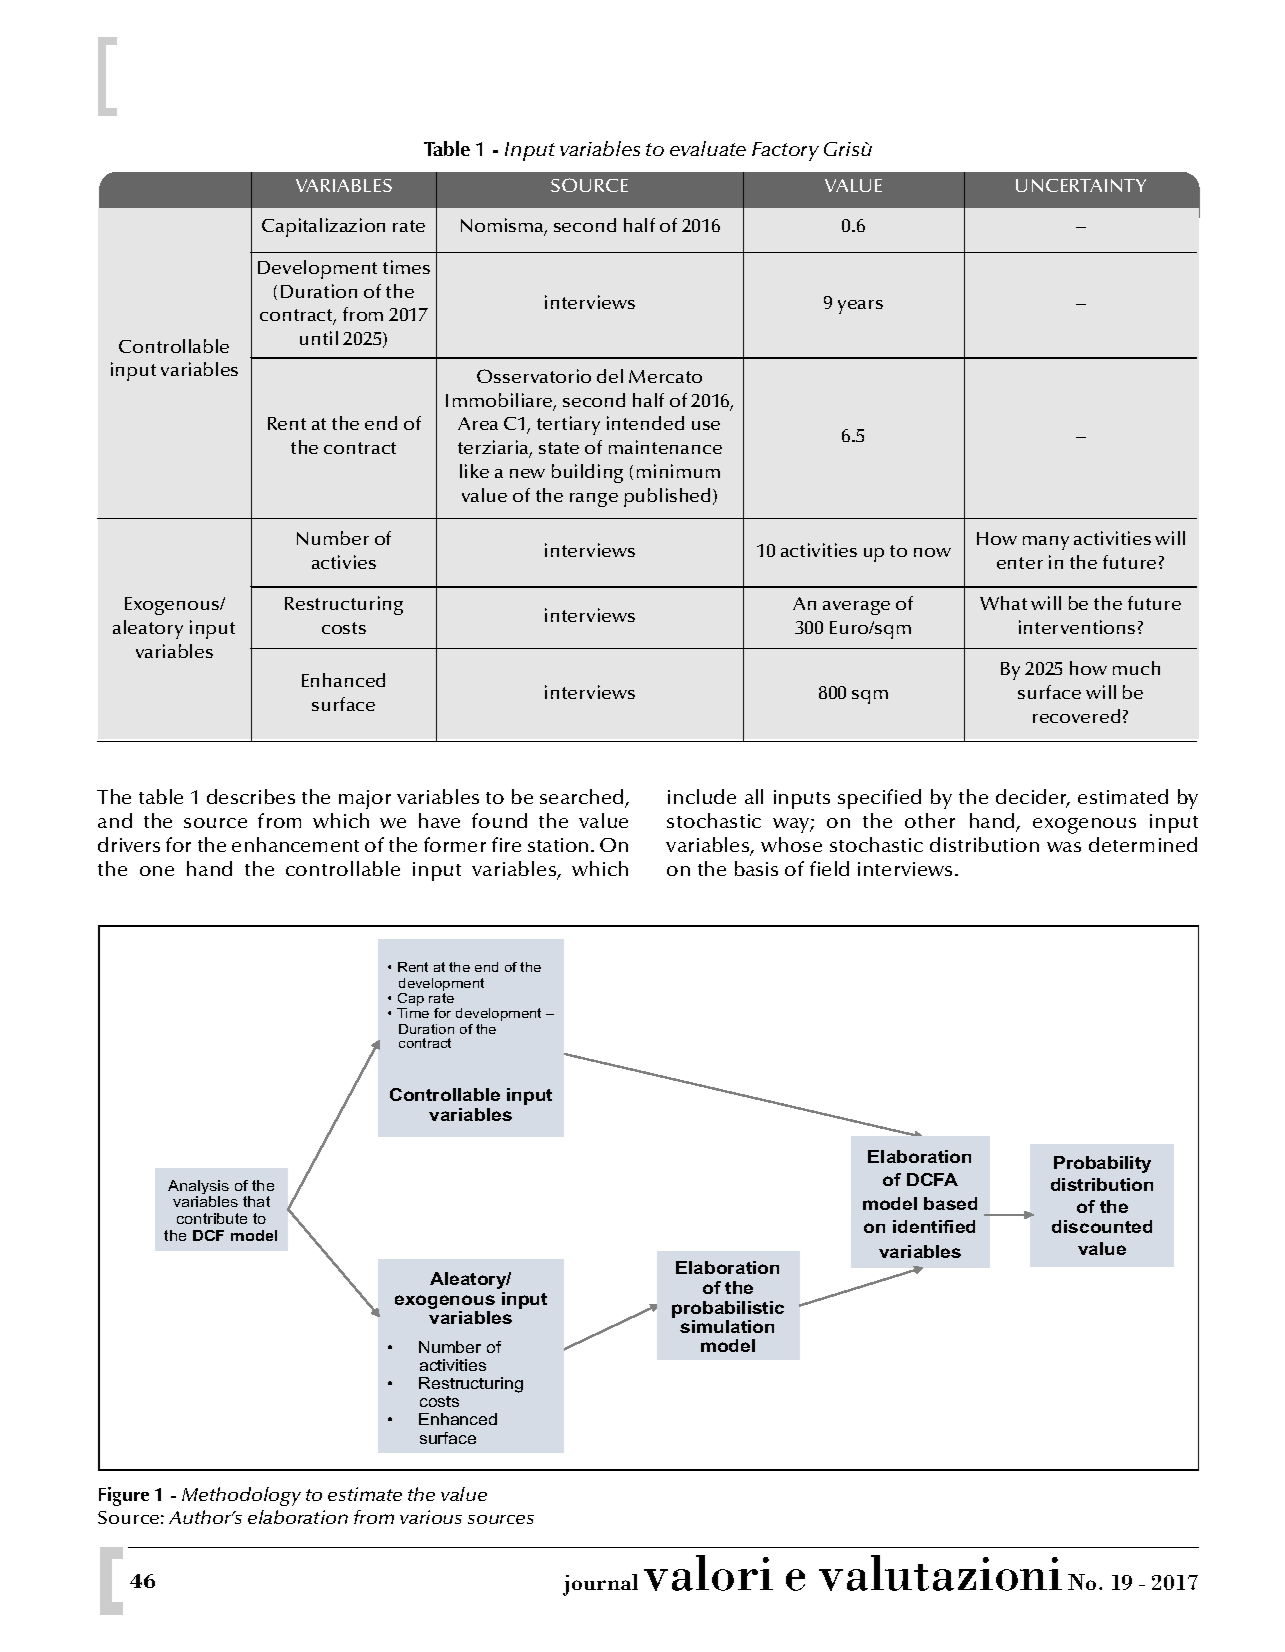  I want to click on range, so click(594, 500).
